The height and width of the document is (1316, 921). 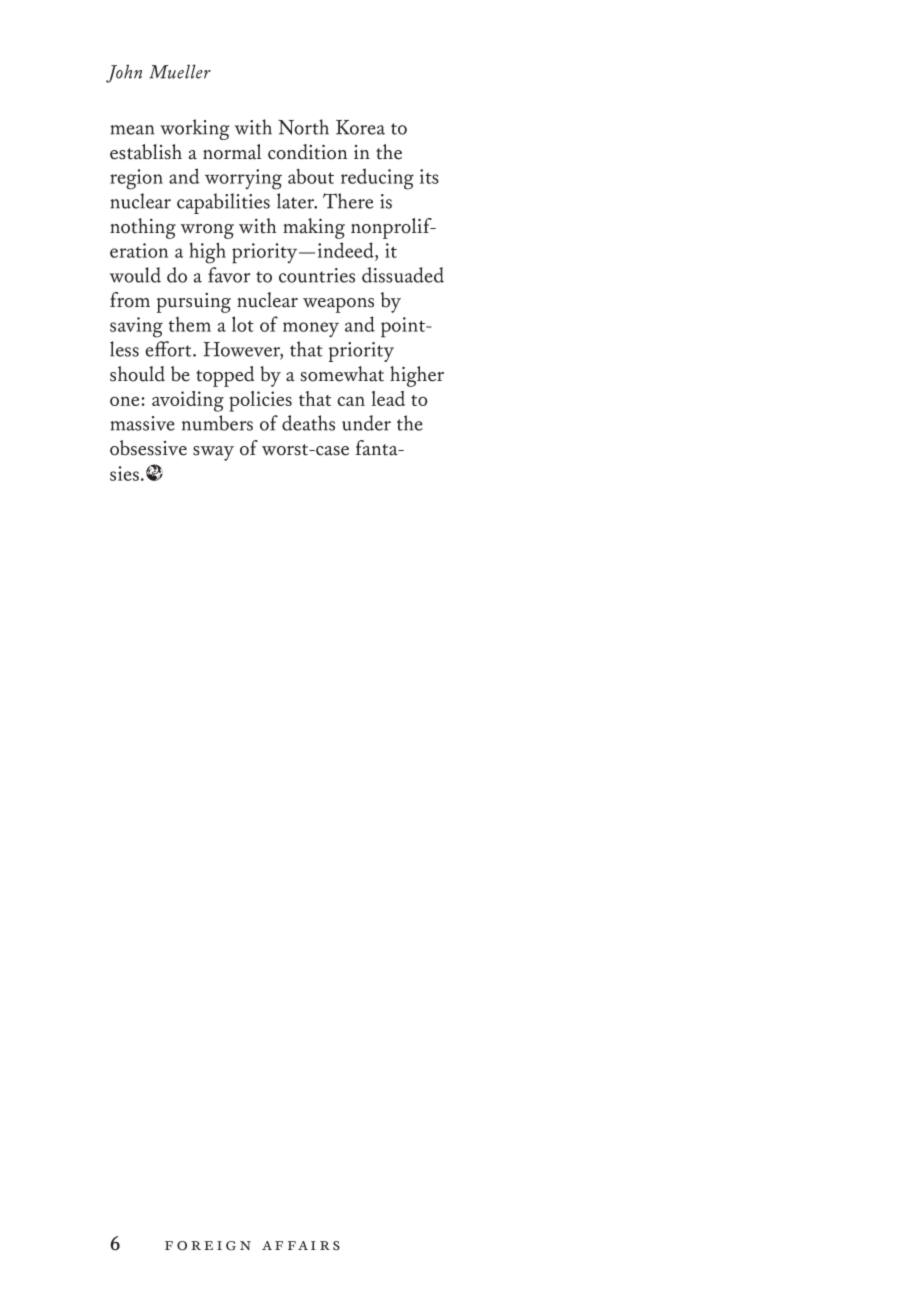 I want to click on dissuaded, so click(x=403, y=275).
